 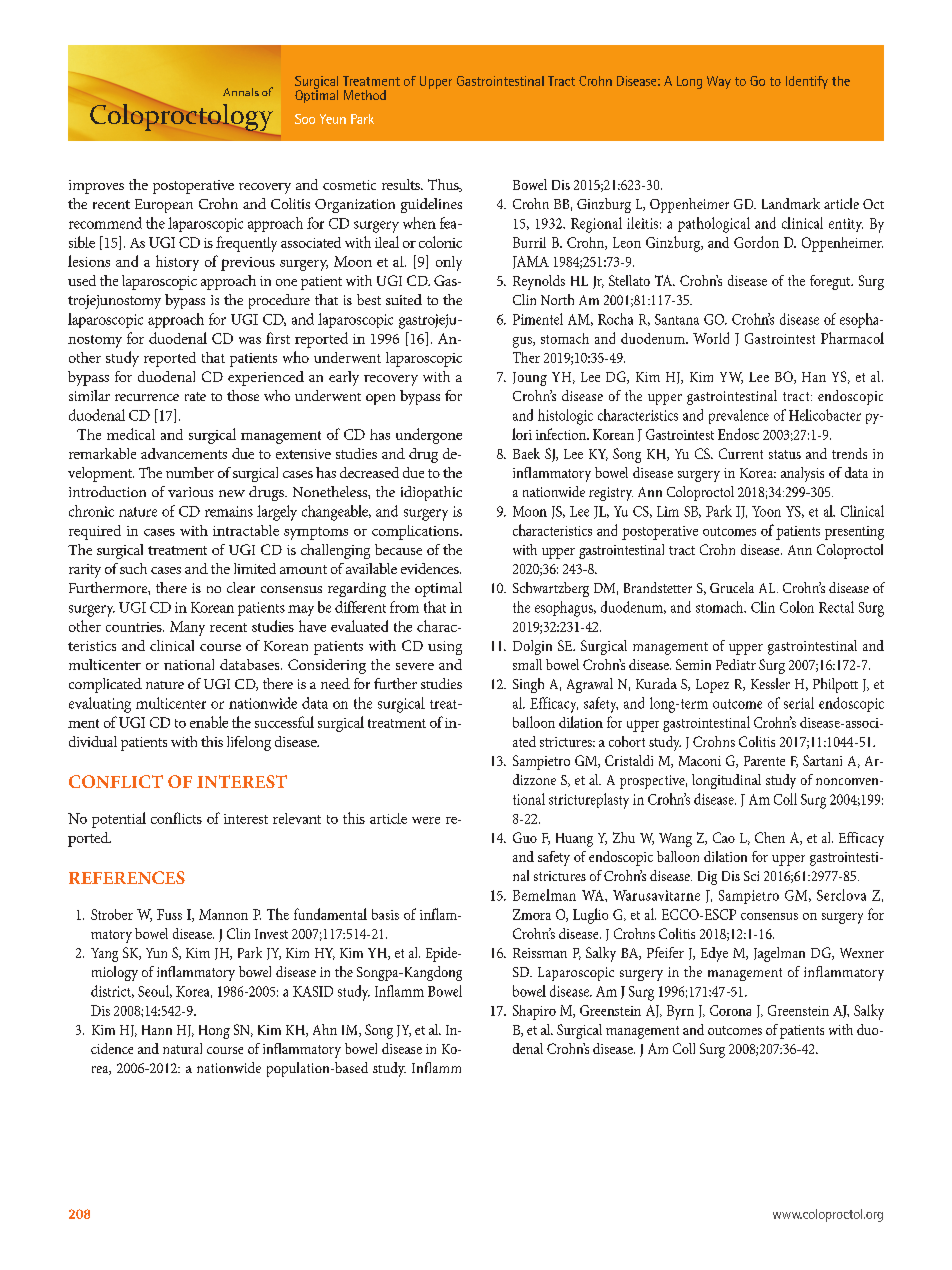 What do you see at coordinates (241, 92) in the screenshot?
I see `Annals` at bounding box center [241, 92].
